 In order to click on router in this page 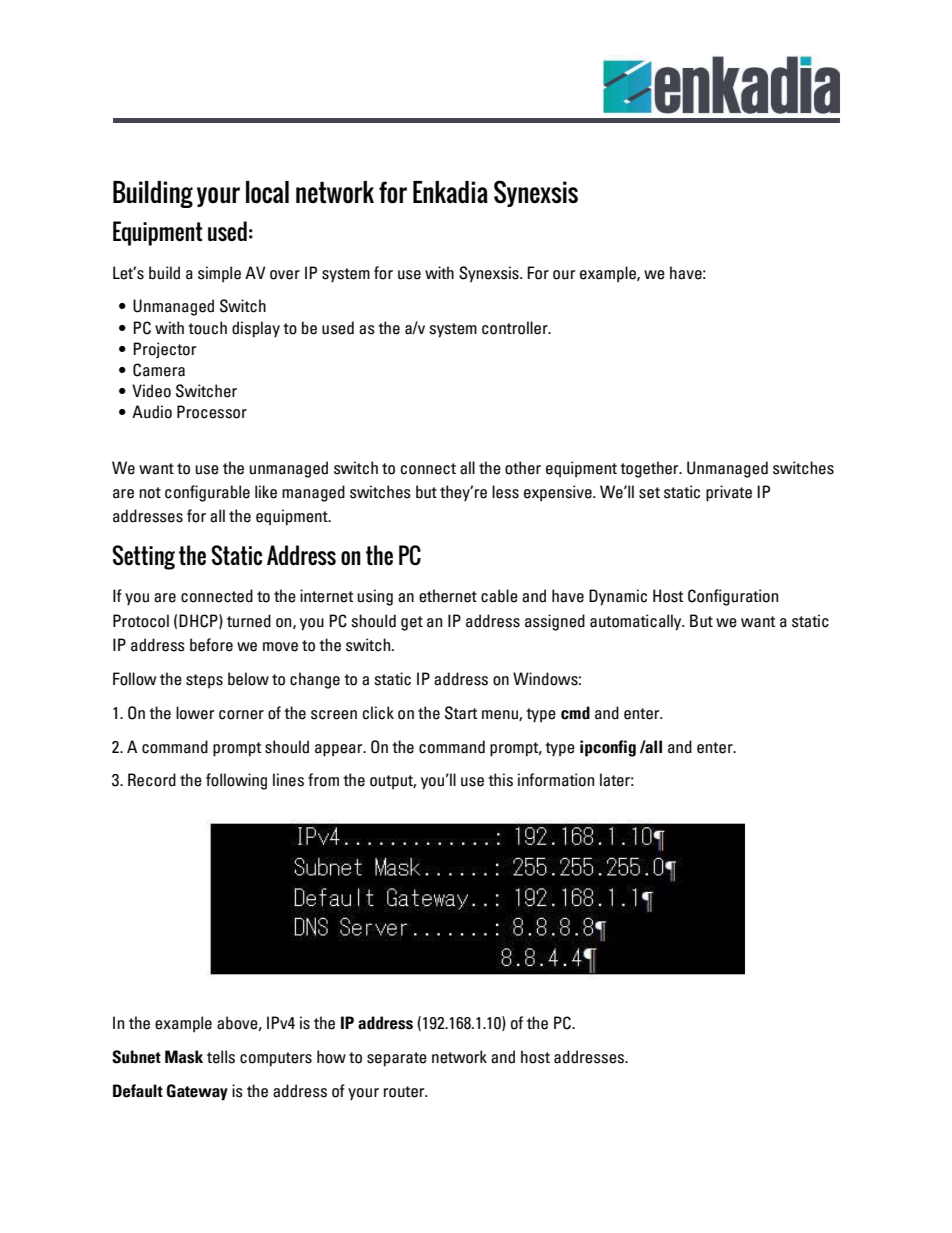, I will do `click(405, 1092)`.
